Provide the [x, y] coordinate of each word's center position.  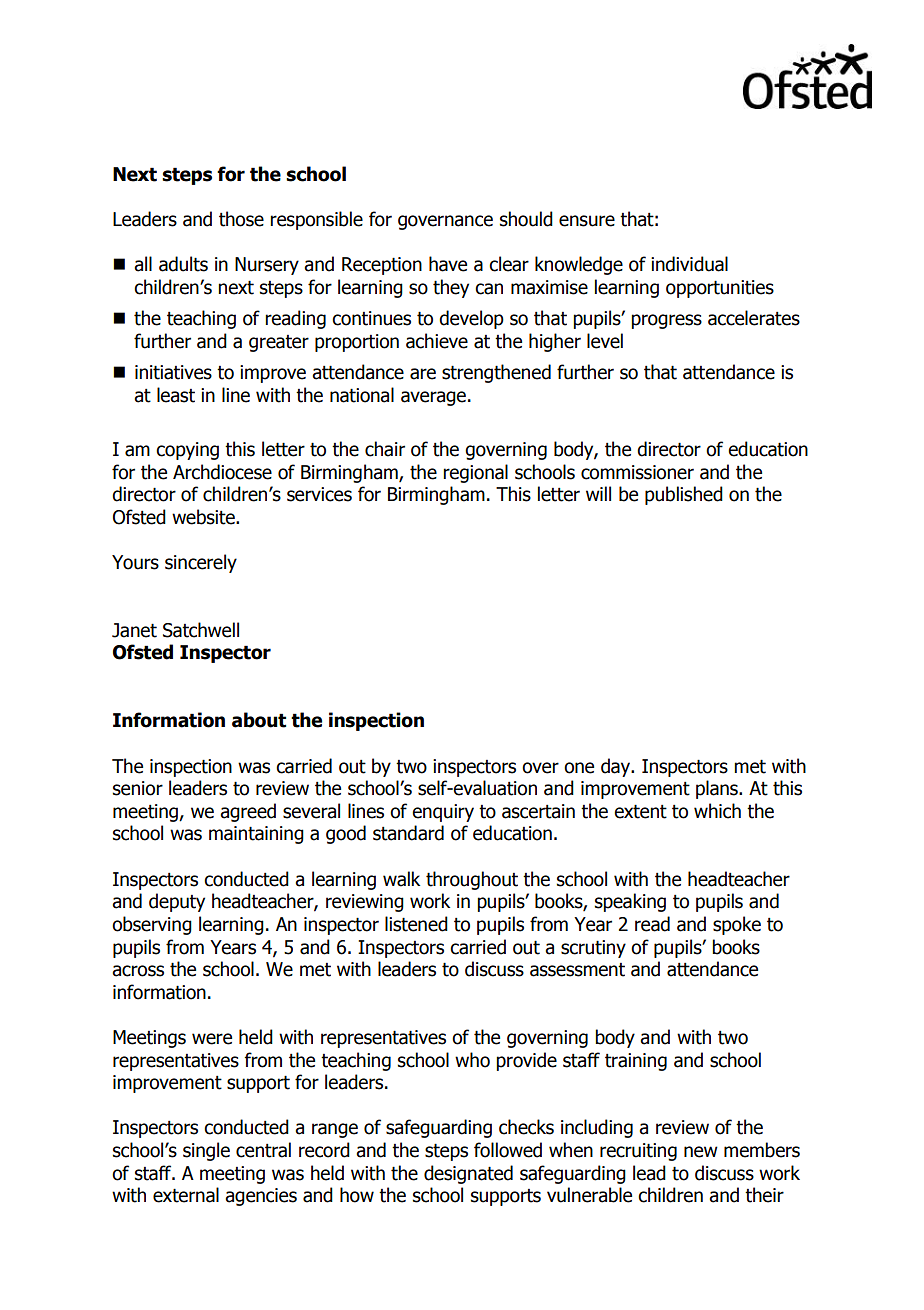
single [206, 1151]
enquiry [443, 813]
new [701, 1152]
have [448, 264]
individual [689, 264]
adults [183, 264]
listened [416, 924]
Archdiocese [222, 472]
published [684, 495]
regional [475, 473]
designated [468, 1174]
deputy [177, 902]
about [259, 720]
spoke [737, 925]
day [616, 767]
